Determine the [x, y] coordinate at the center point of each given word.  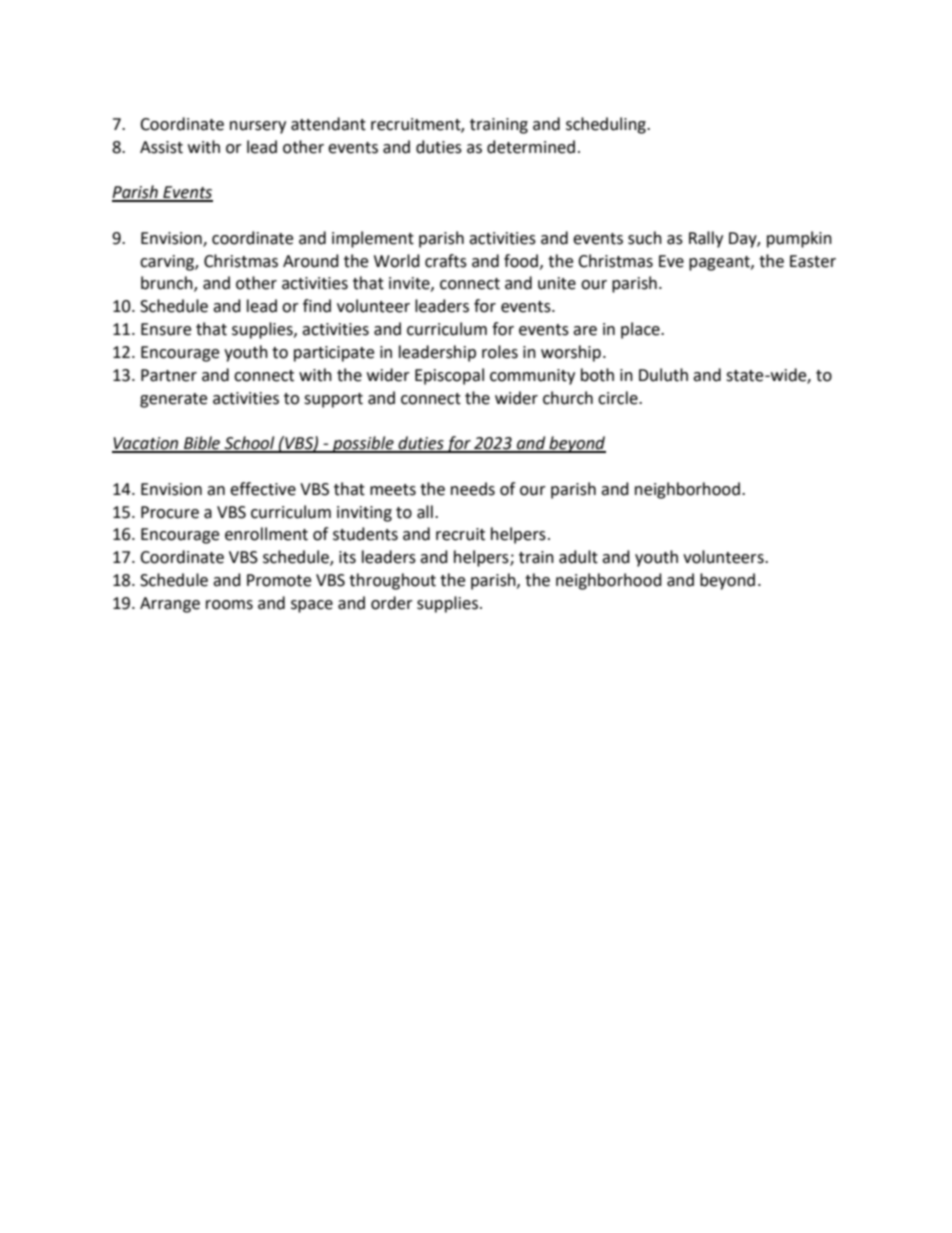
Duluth [663, 375]
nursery [258, 127]
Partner [169, 375]
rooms [229, 605]
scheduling [607, 125]
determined [531, 147]
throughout [392, 581]
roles [500, 352]
